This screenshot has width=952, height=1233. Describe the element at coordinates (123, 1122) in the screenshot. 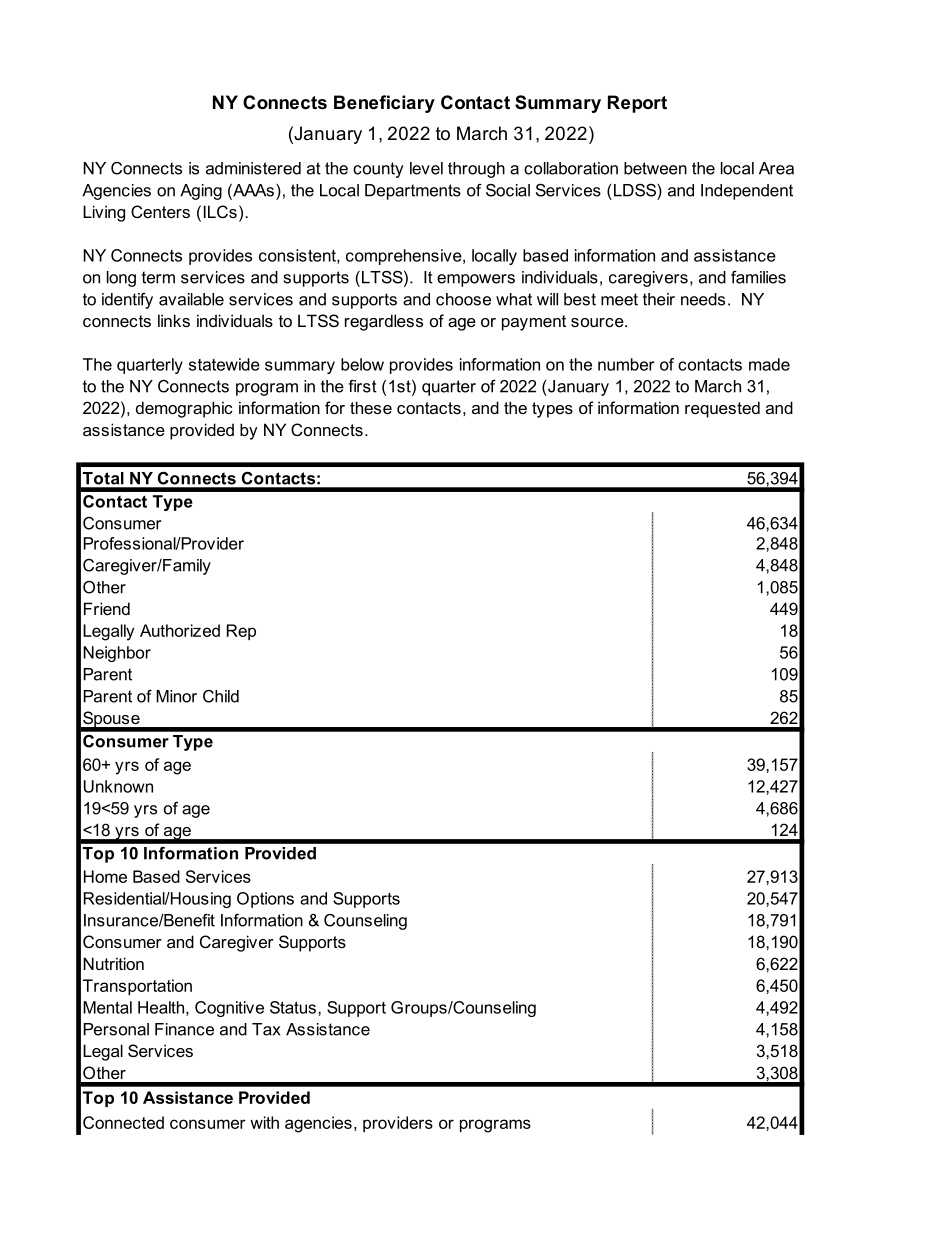

I see `Connected` at that location.
